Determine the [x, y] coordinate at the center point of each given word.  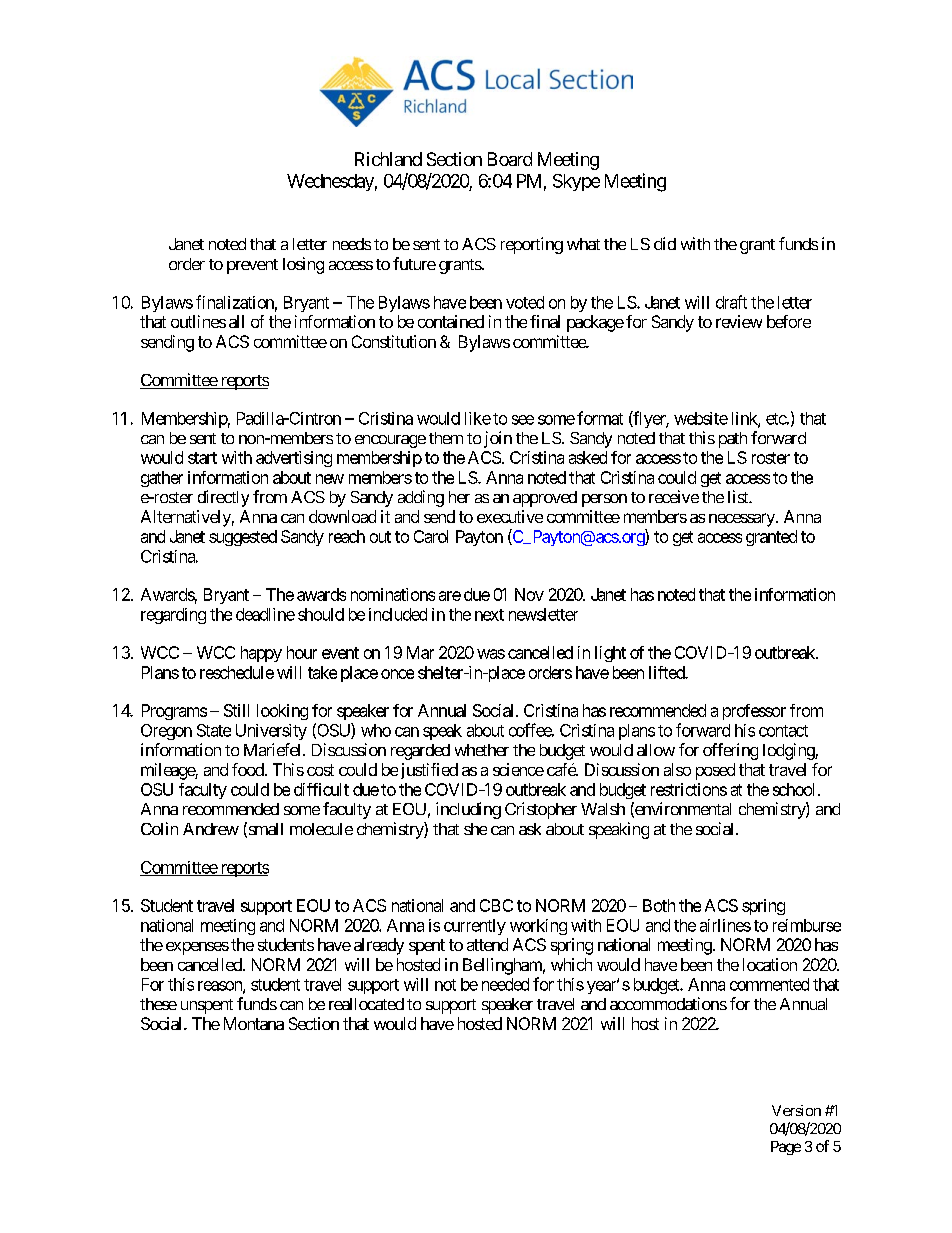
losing [303, 265]
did [665, 243]
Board [510, 159]
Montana [254, 1023]
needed [505, 984]
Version [796, 1110]
